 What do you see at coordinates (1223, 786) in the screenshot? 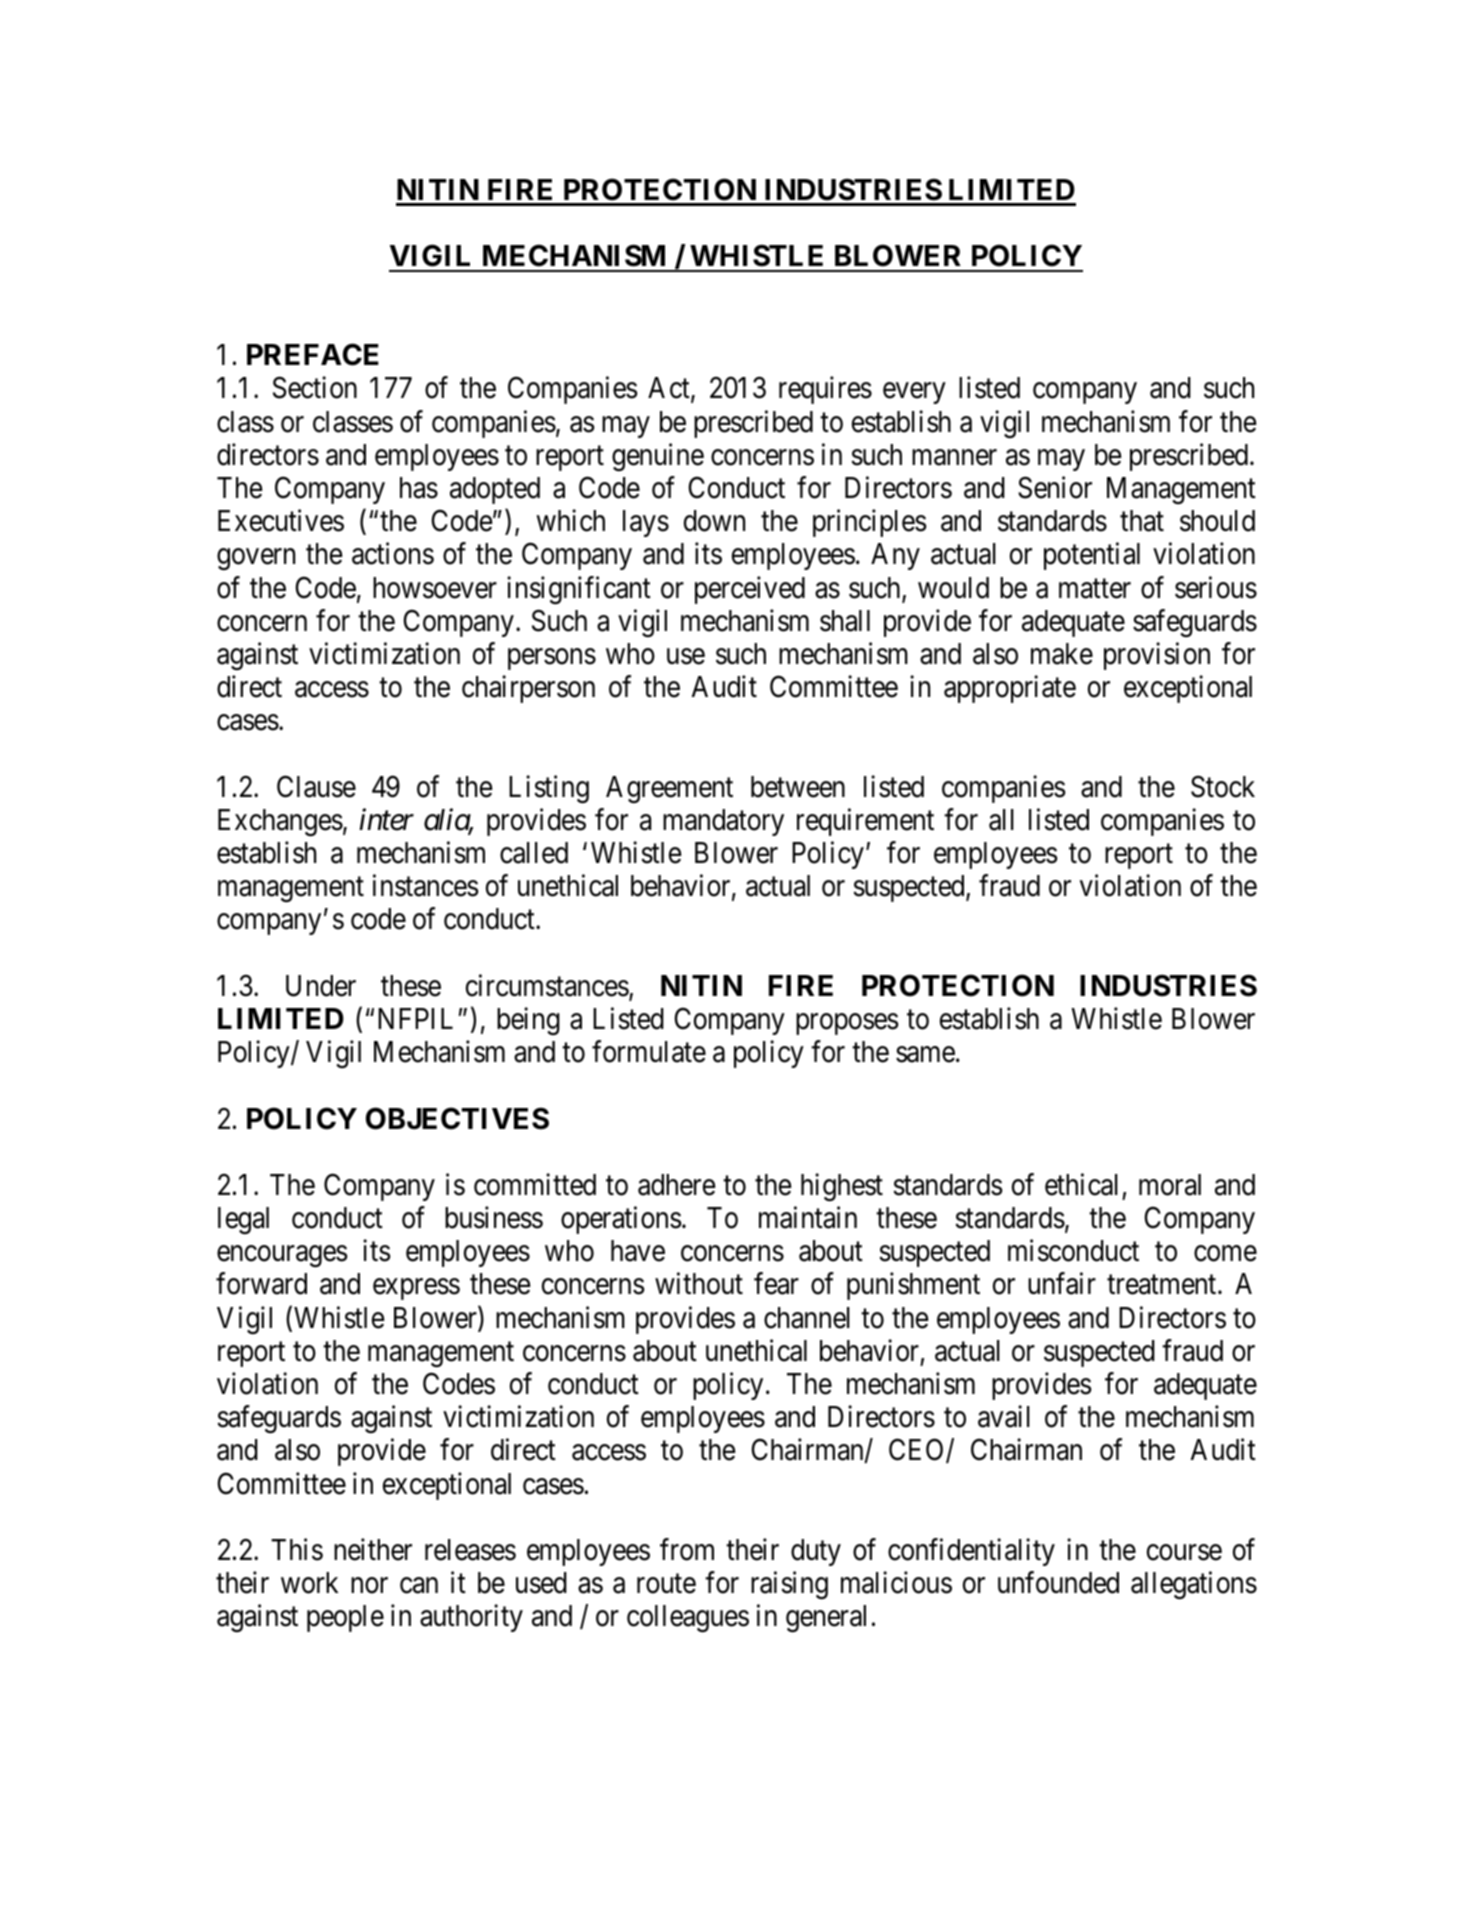
I see `Stock` at bounding box center [1223, 786].
